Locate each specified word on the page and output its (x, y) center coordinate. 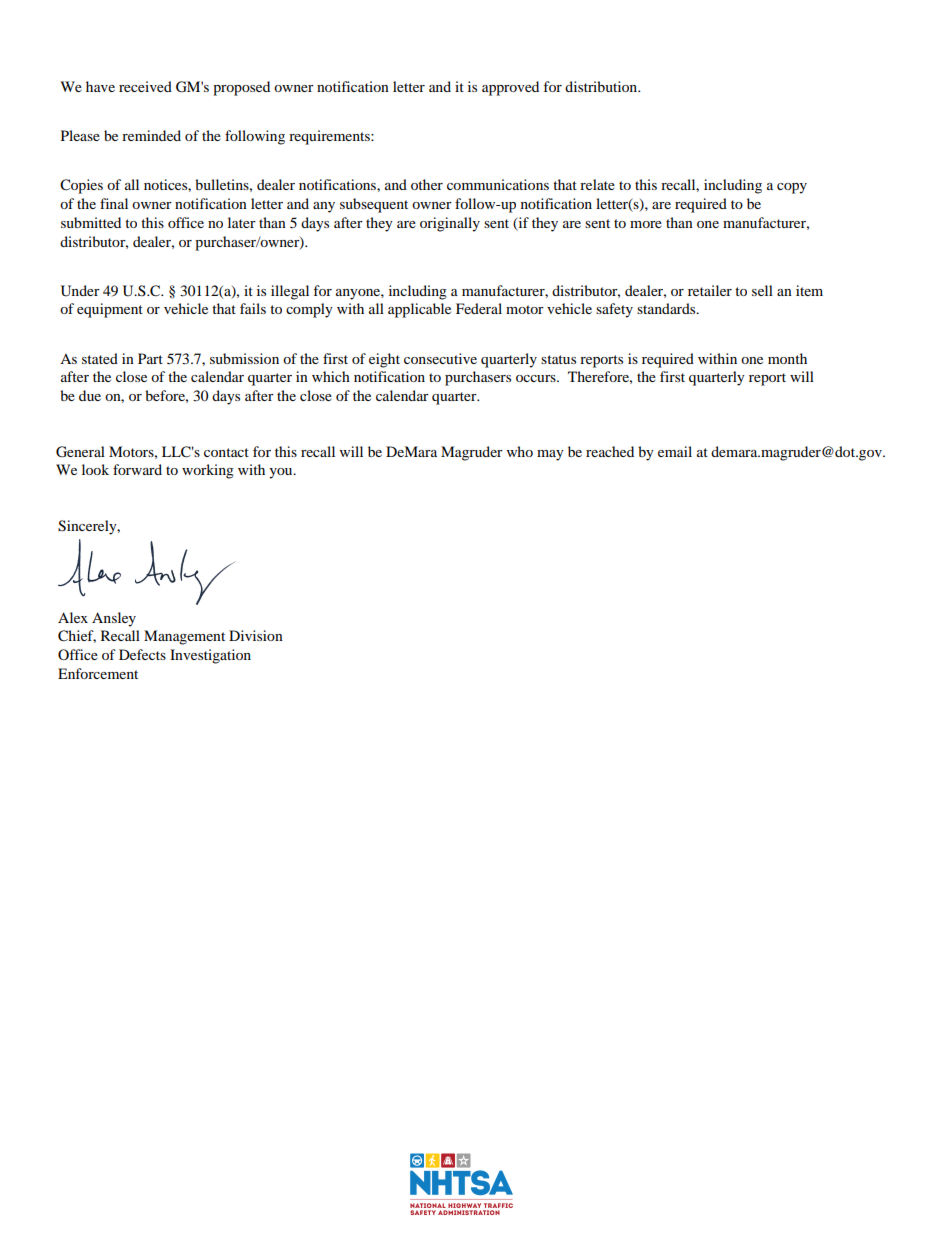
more (646, 224)
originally (450, 224)
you (282, 473)
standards (667, 308)
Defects (142, 654)
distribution (602, 86)
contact (226, 452)
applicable (419, 310)
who (520, 451)
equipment (110, 310)
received (145, 86)
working (208, 471)
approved (510, 88)
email (675, 451)
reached (610, 451)
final (114, 203)
